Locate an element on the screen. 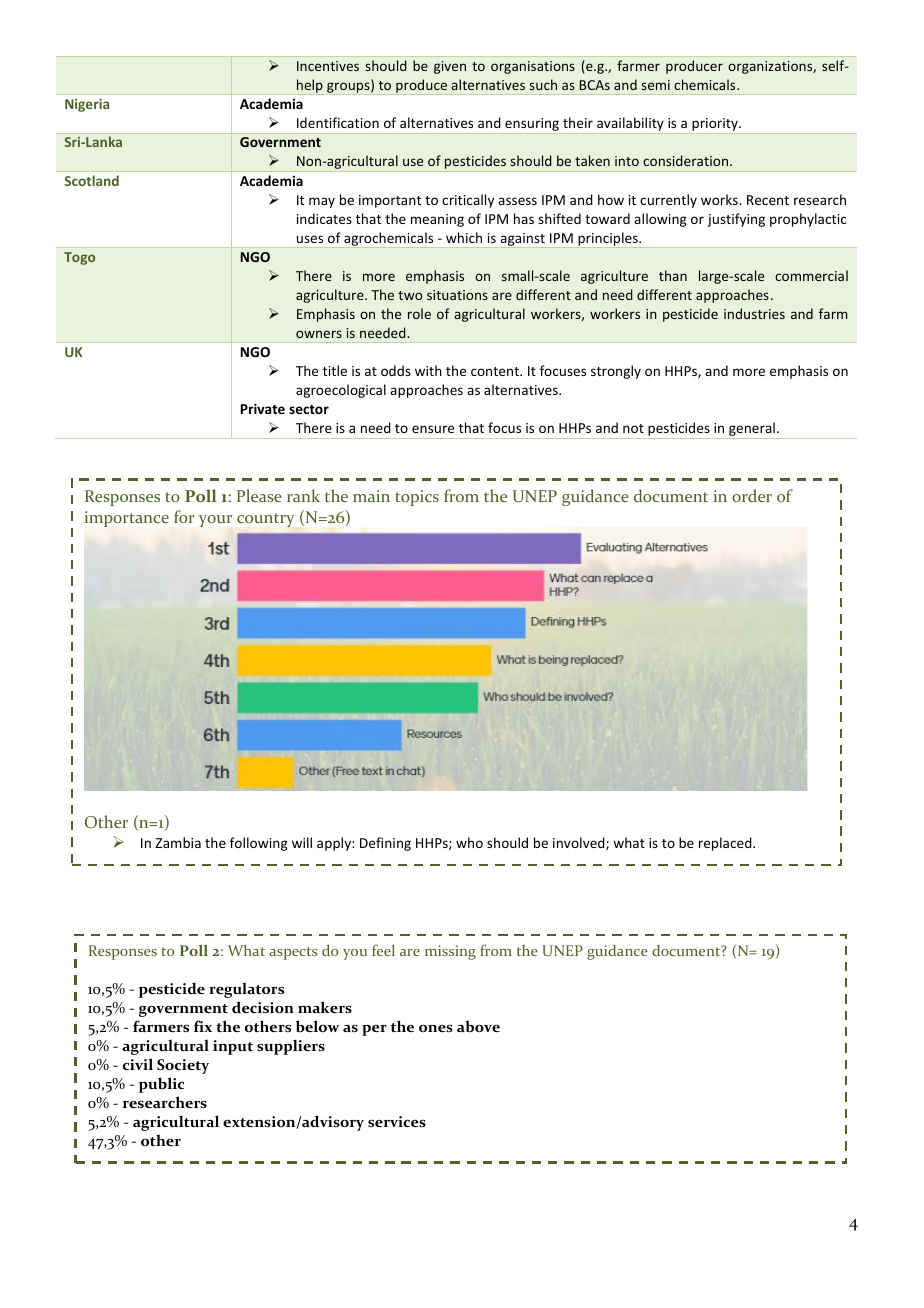  Private is located at coordinates (263, 408).
